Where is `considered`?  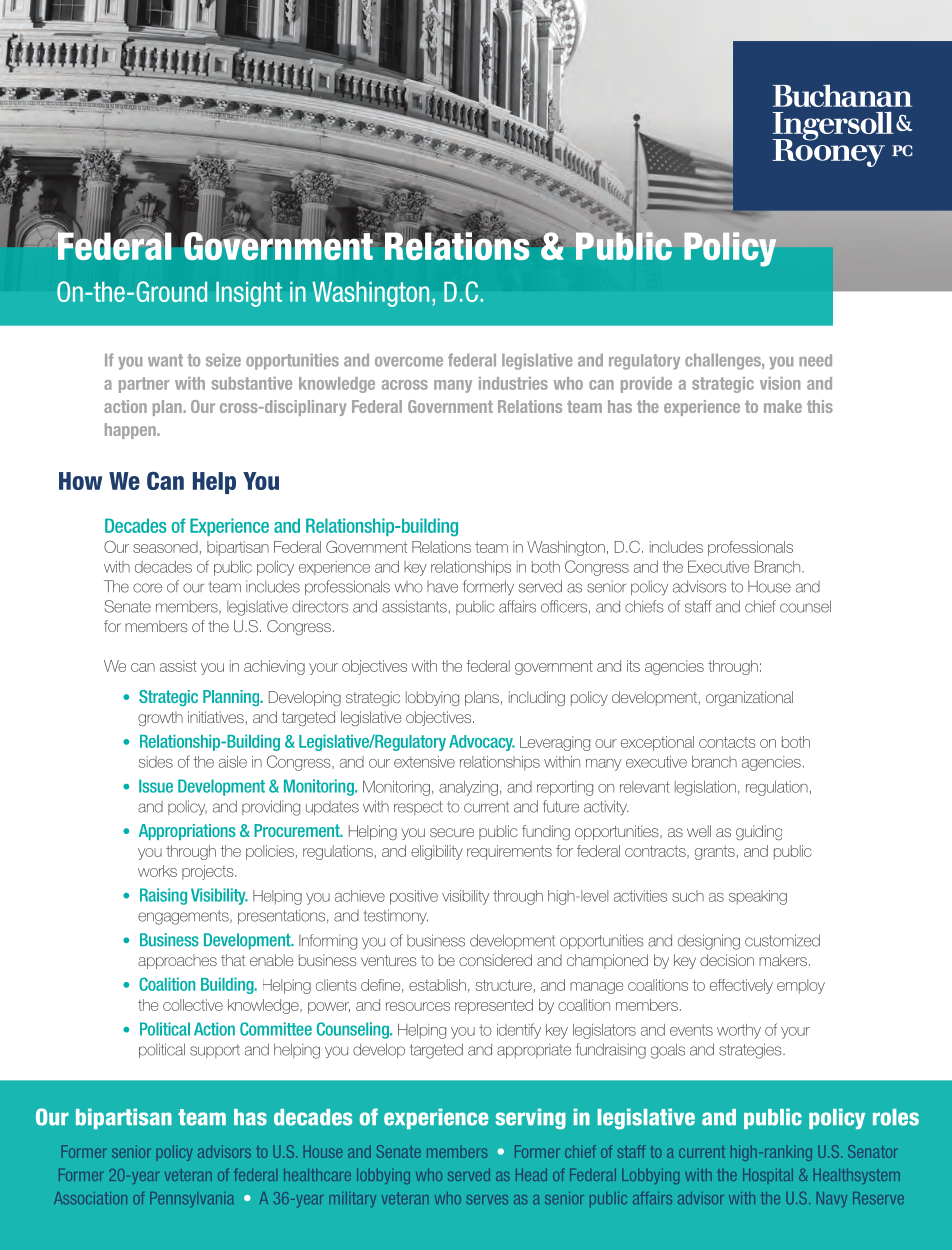
considered is located at coordinates (495, 960).
